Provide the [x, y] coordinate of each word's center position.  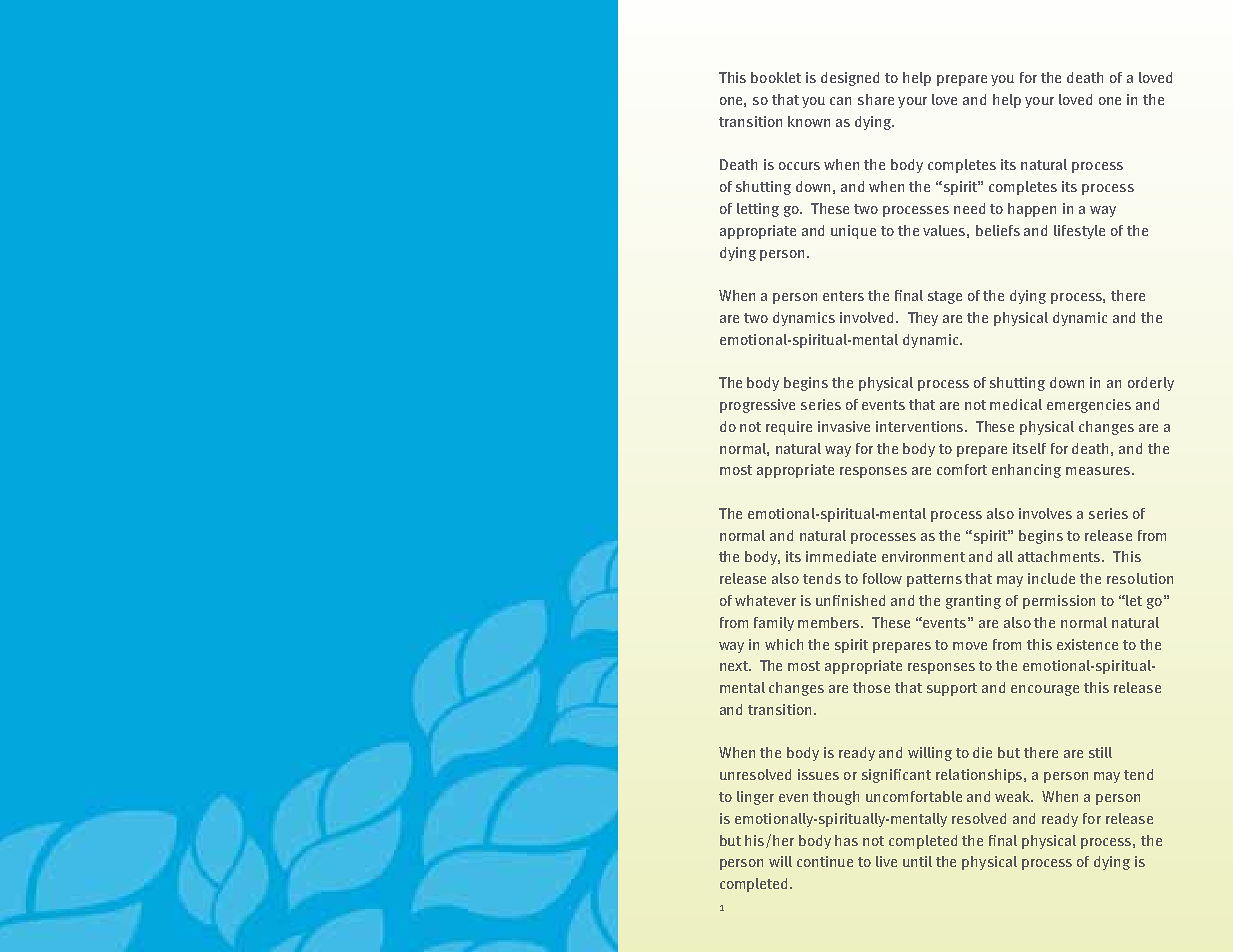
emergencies [1089, 406]
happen [1032, 210]
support [952, 689]
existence [1087, 644]
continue [825, 861]
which [784, 644]
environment [923, 556]
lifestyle [1079, 232]
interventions [921, 426]
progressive [757, 406]
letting [758, 210]
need [969, 208]
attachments [1061, 556]
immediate [841, 556]
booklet [776, 77]
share [876, 99]
